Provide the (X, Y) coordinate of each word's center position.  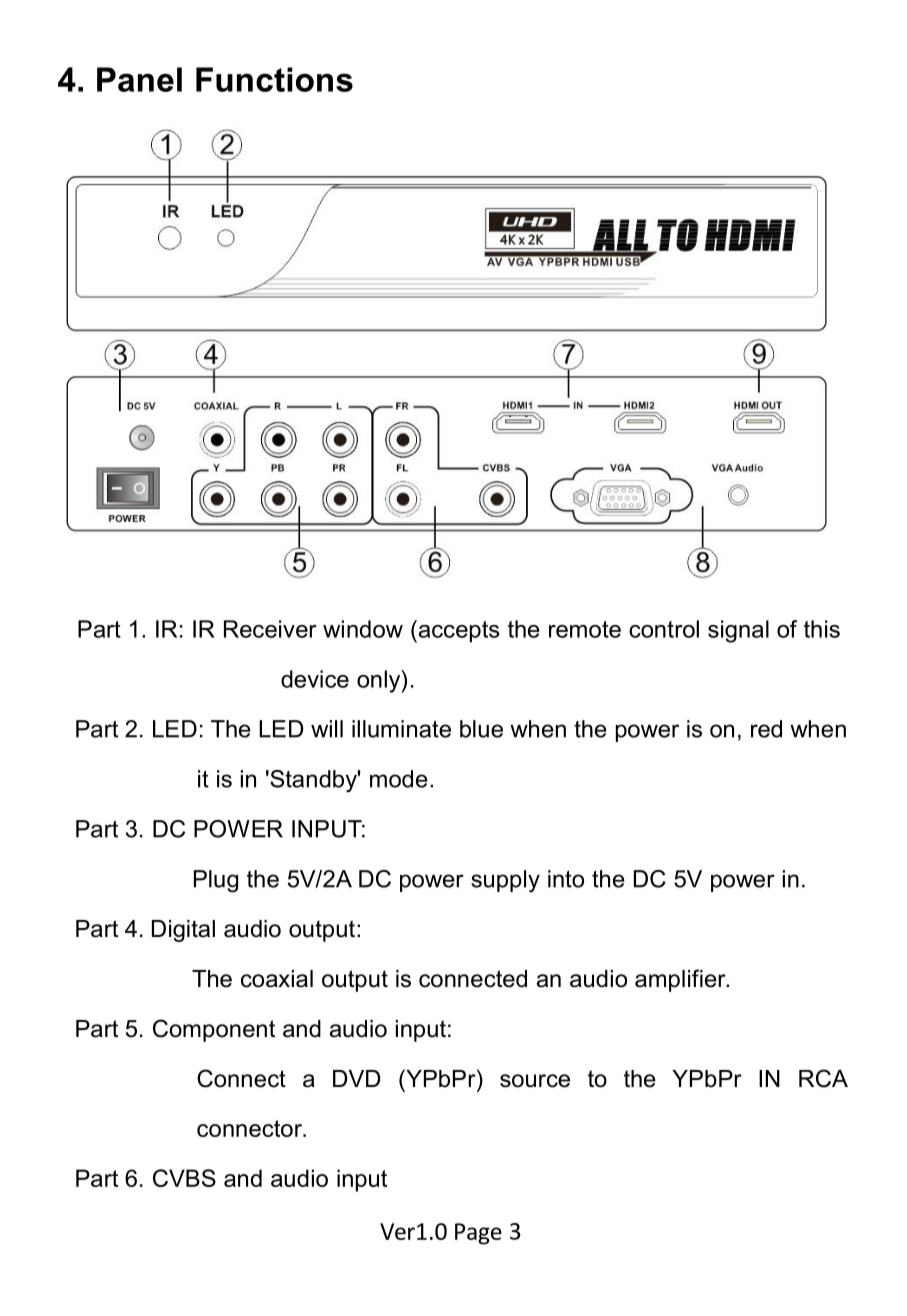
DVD (356, 1078)
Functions (274, 79)
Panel (139, 79)
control (664, 629)
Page (478, 1234)
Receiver (270, 629)
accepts (458, 631)
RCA (823, 1078)
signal (738, 631)
